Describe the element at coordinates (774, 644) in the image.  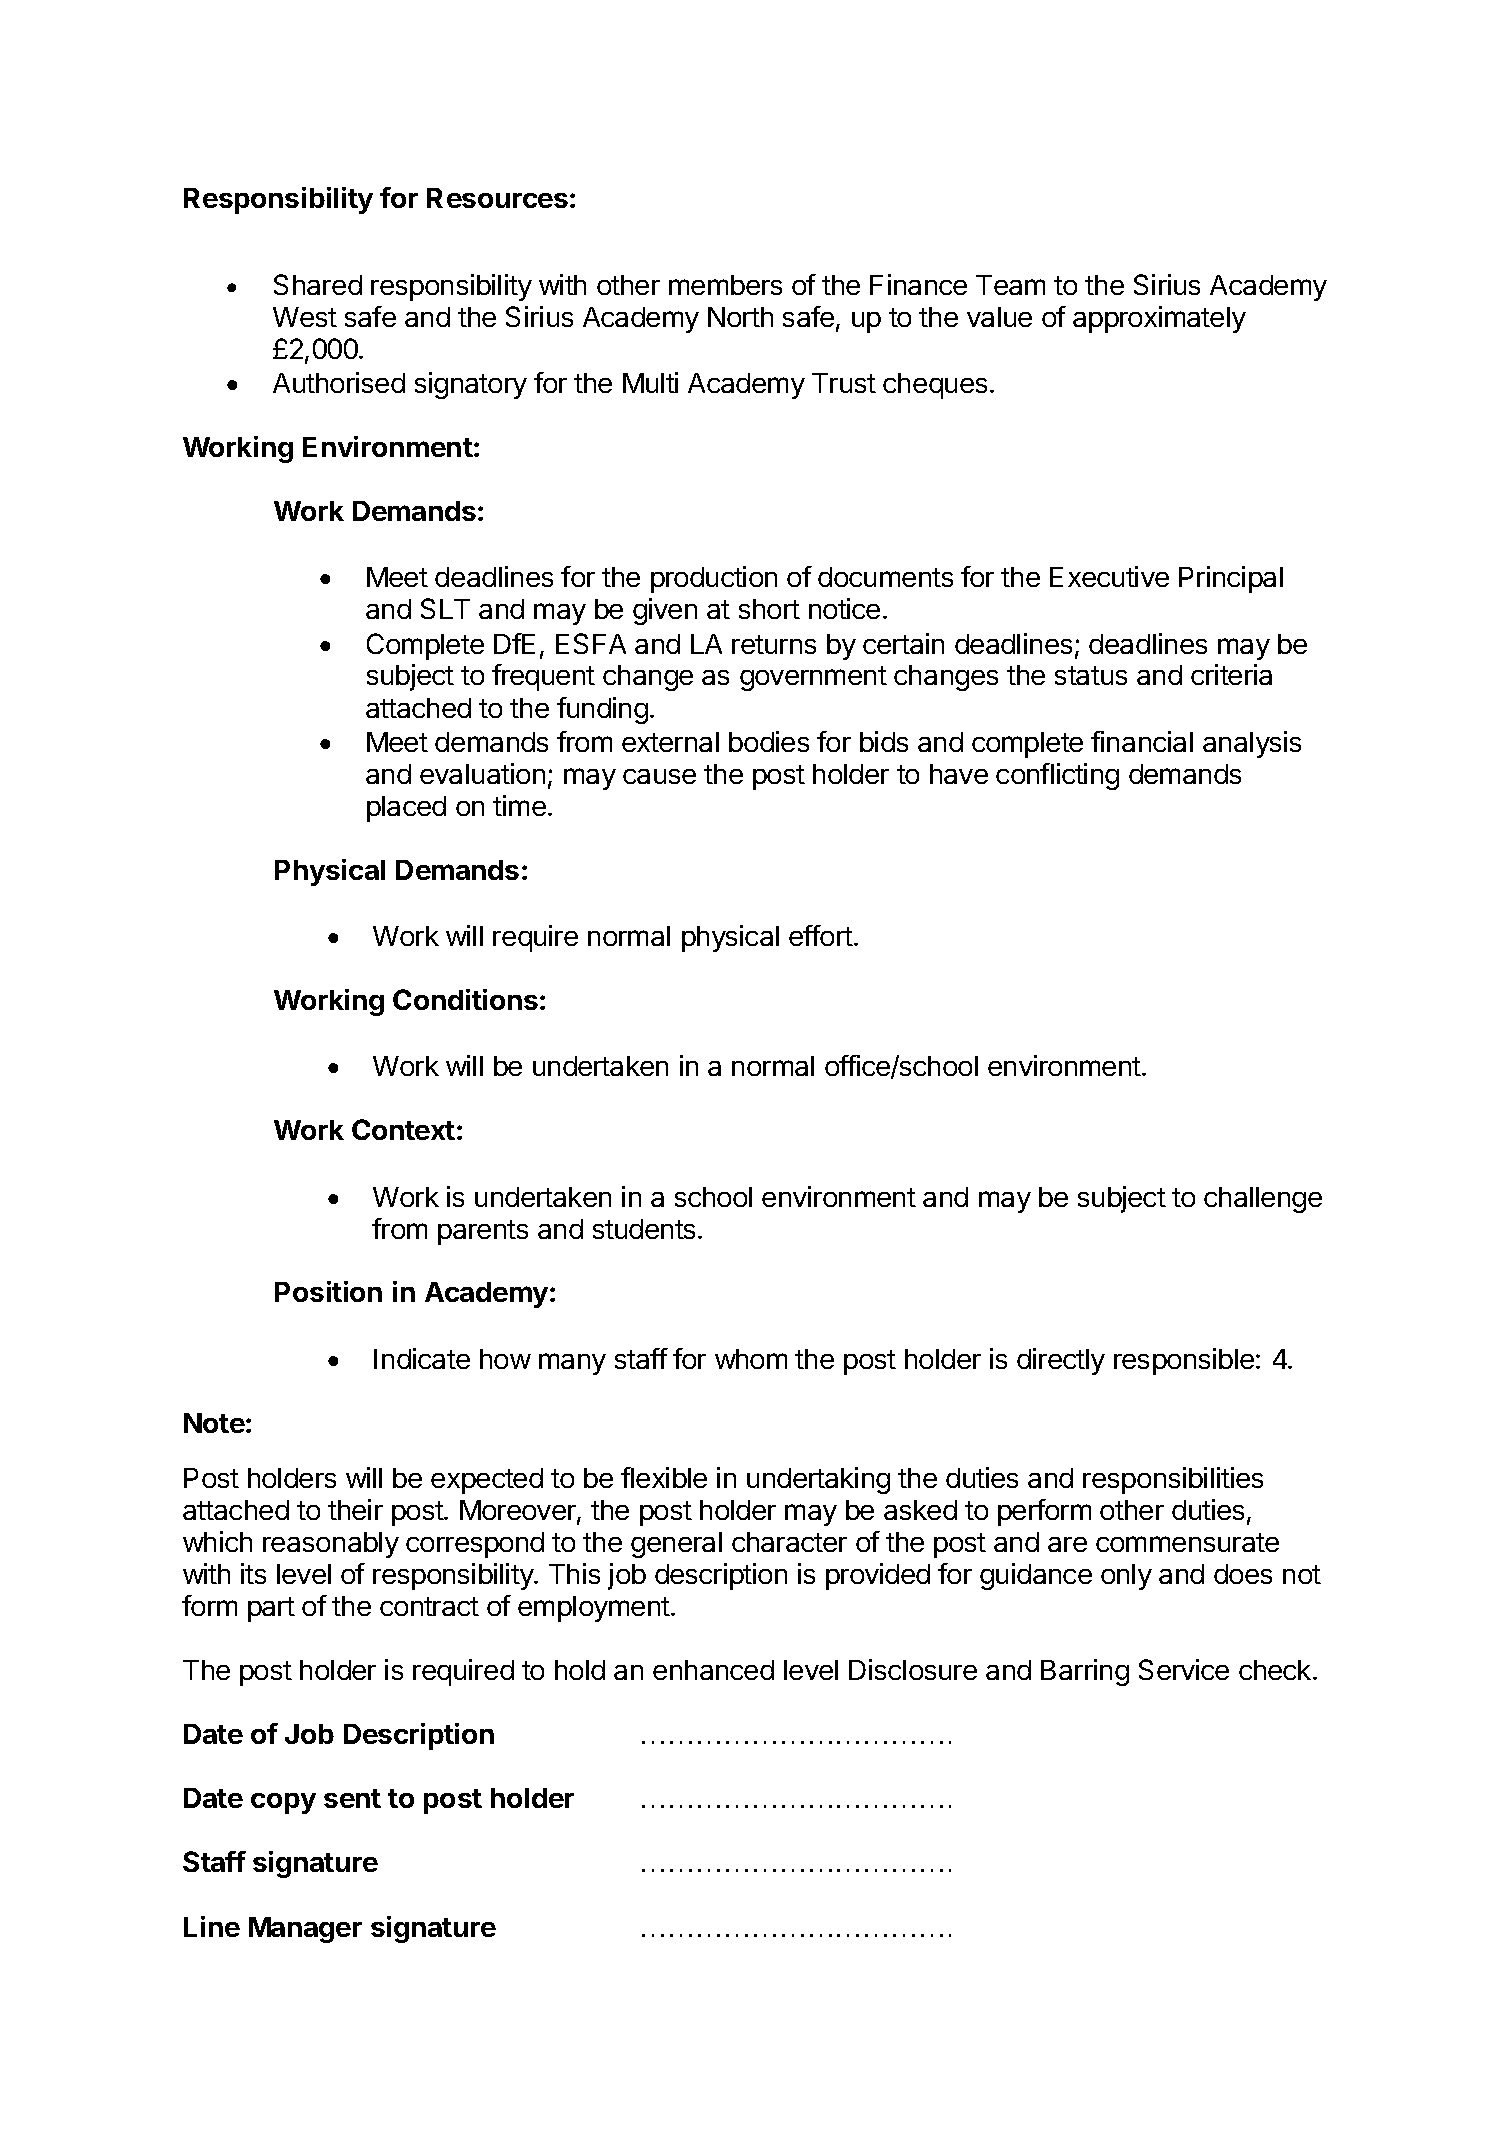
I see `returns` at that location.
